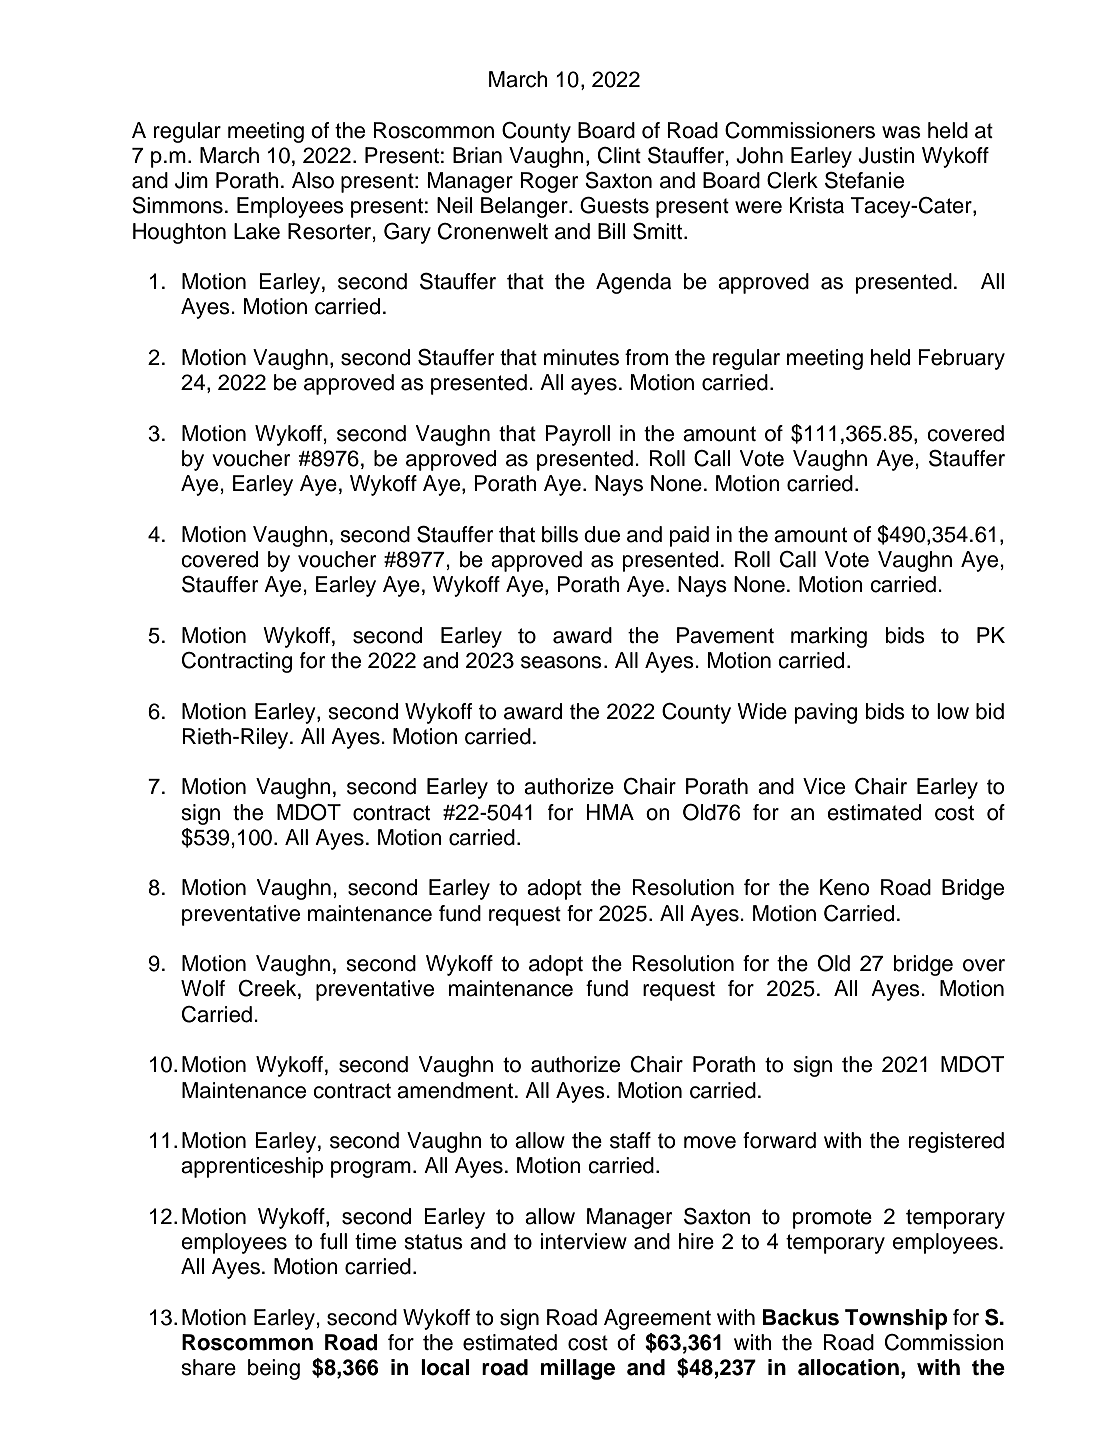 This image has width=1120, height=1450. What do you see at coordinates (829, 637) in the image?
I see `marking` at bounding box center [829, 637].
